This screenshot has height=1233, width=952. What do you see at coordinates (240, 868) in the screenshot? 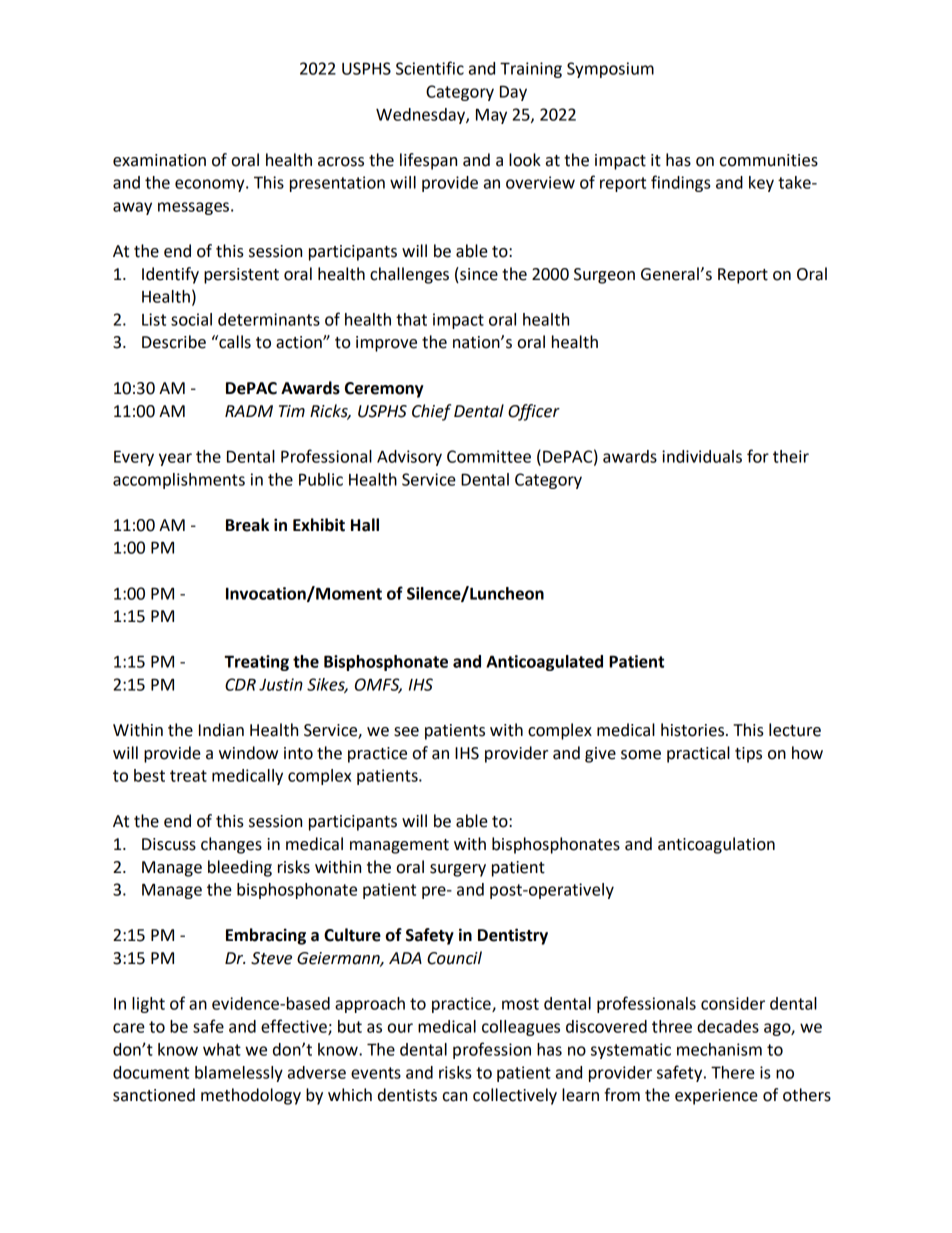
I see `bleeding` at bounding box center [240, 868].
